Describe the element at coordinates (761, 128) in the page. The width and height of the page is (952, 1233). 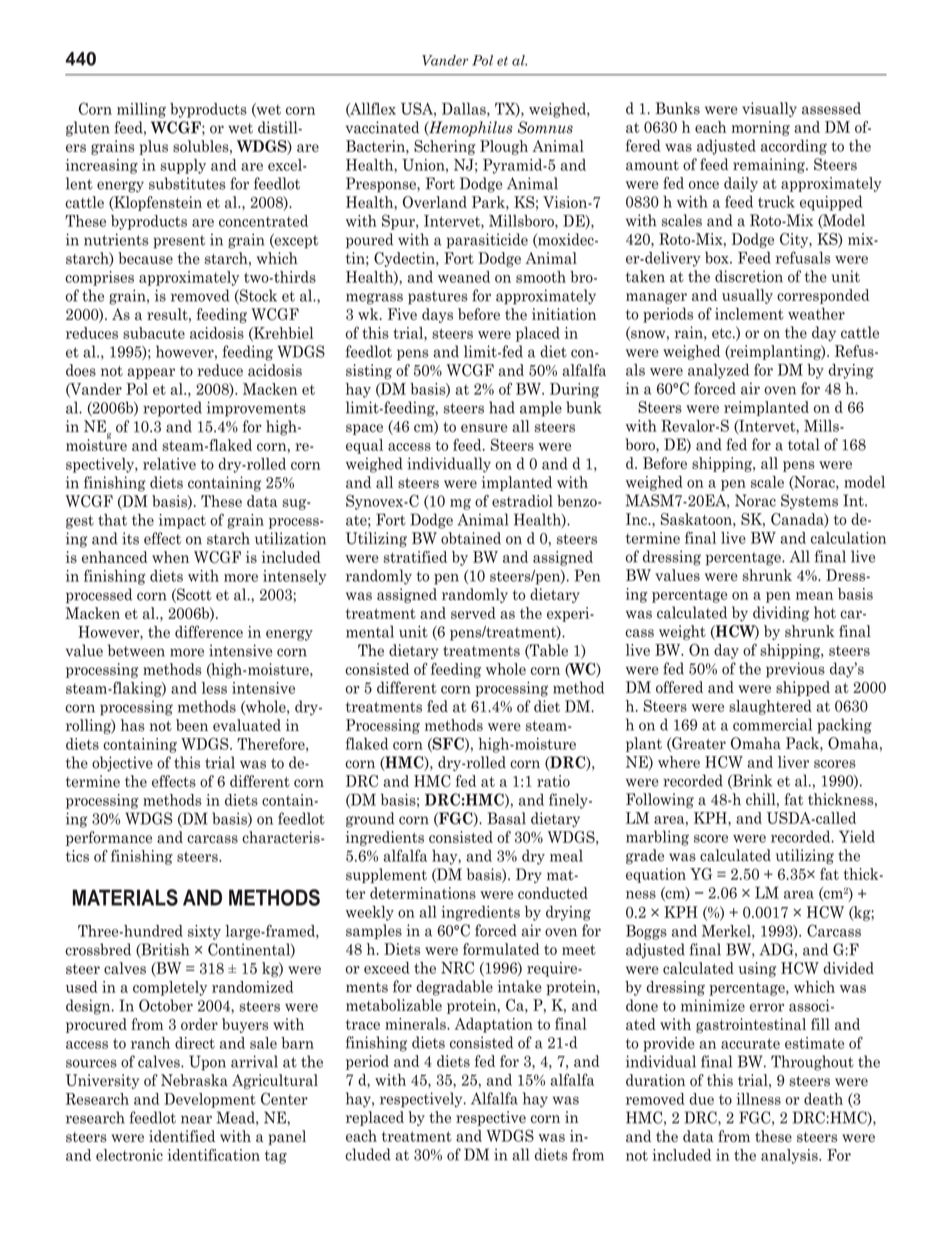
I see `morning` at that location.
